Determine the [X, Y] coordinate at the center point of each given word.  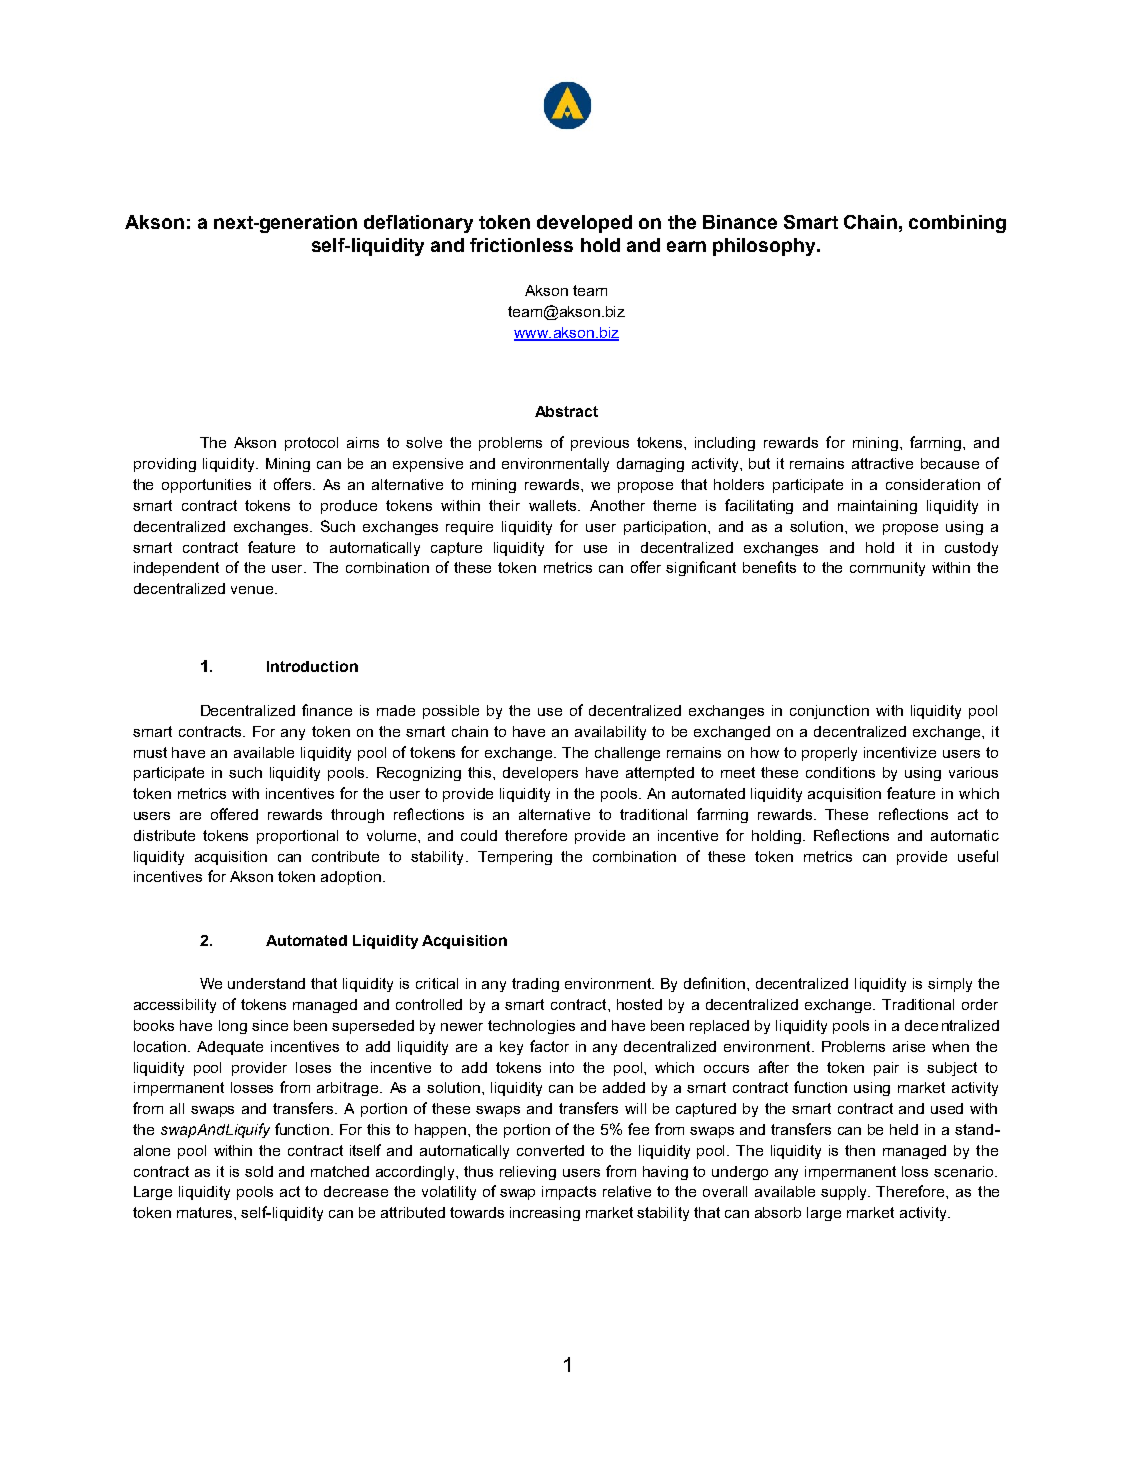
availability [610, 733]
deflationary [418, 224]
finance [327, 710]
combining [957, 224]
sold [259, 1171]
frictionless [521, 245]
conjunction [829, 712]
